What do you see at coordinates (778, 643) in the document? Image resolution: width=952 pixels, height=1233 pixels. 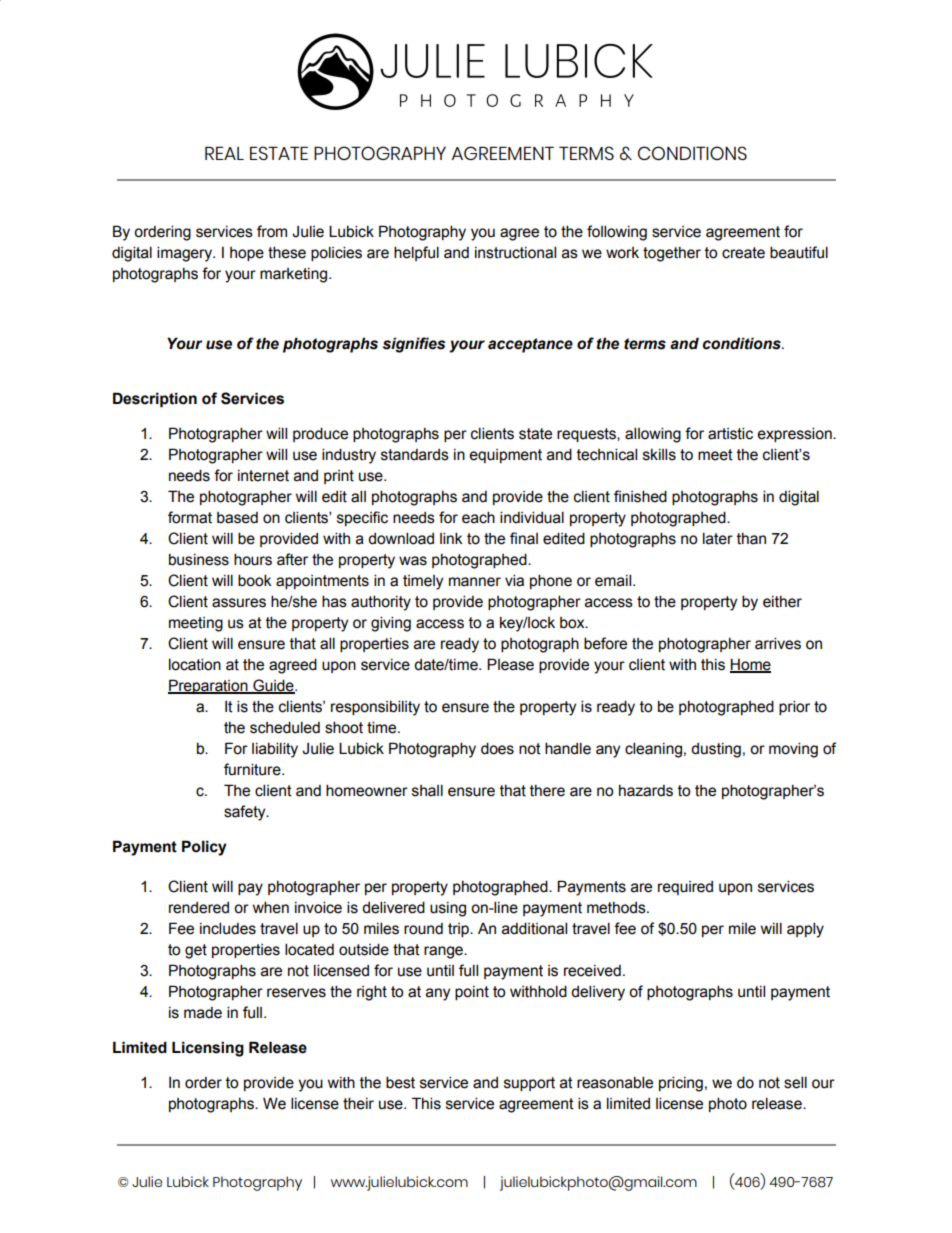 I see `arrives` at bounding box center [778, 643].
